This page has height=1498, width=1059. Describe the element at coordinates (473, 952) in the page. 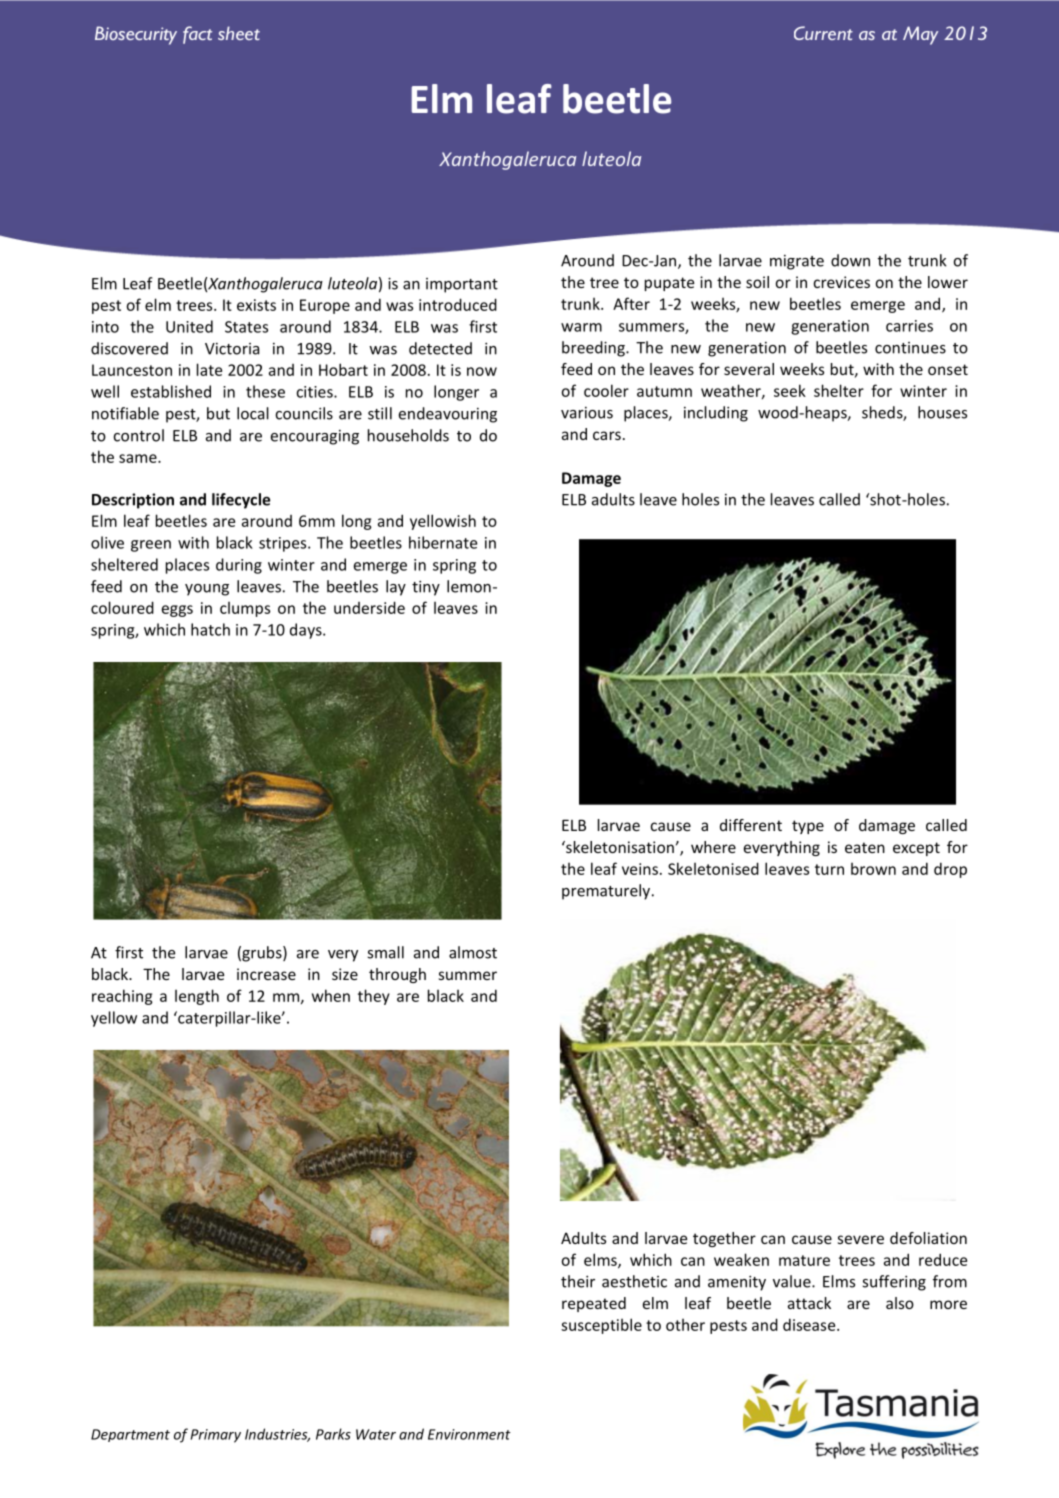

I see `almost` at that location.
